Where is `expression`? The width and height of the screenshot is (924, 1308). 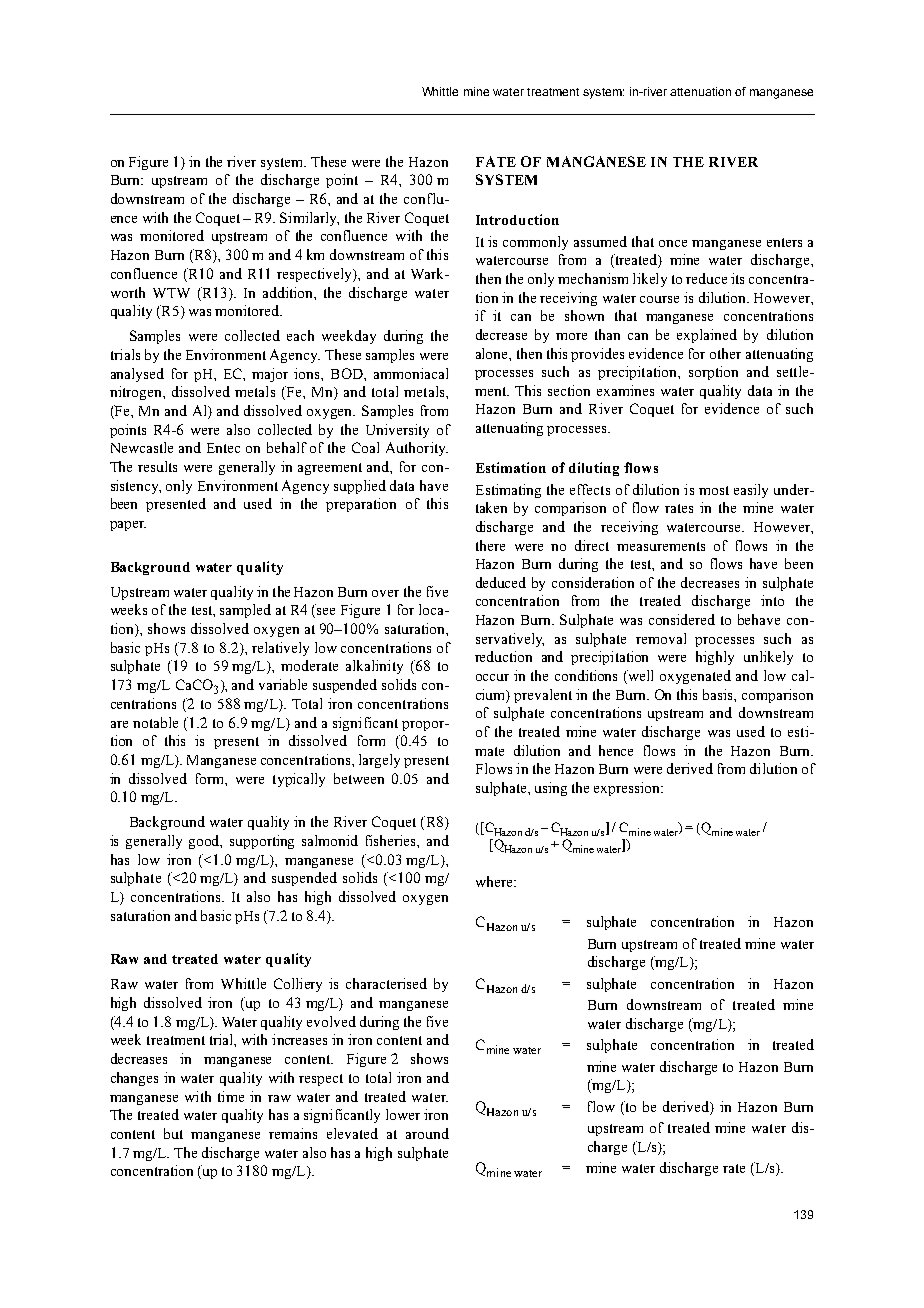
expression is located at coordinates (628, 789).
